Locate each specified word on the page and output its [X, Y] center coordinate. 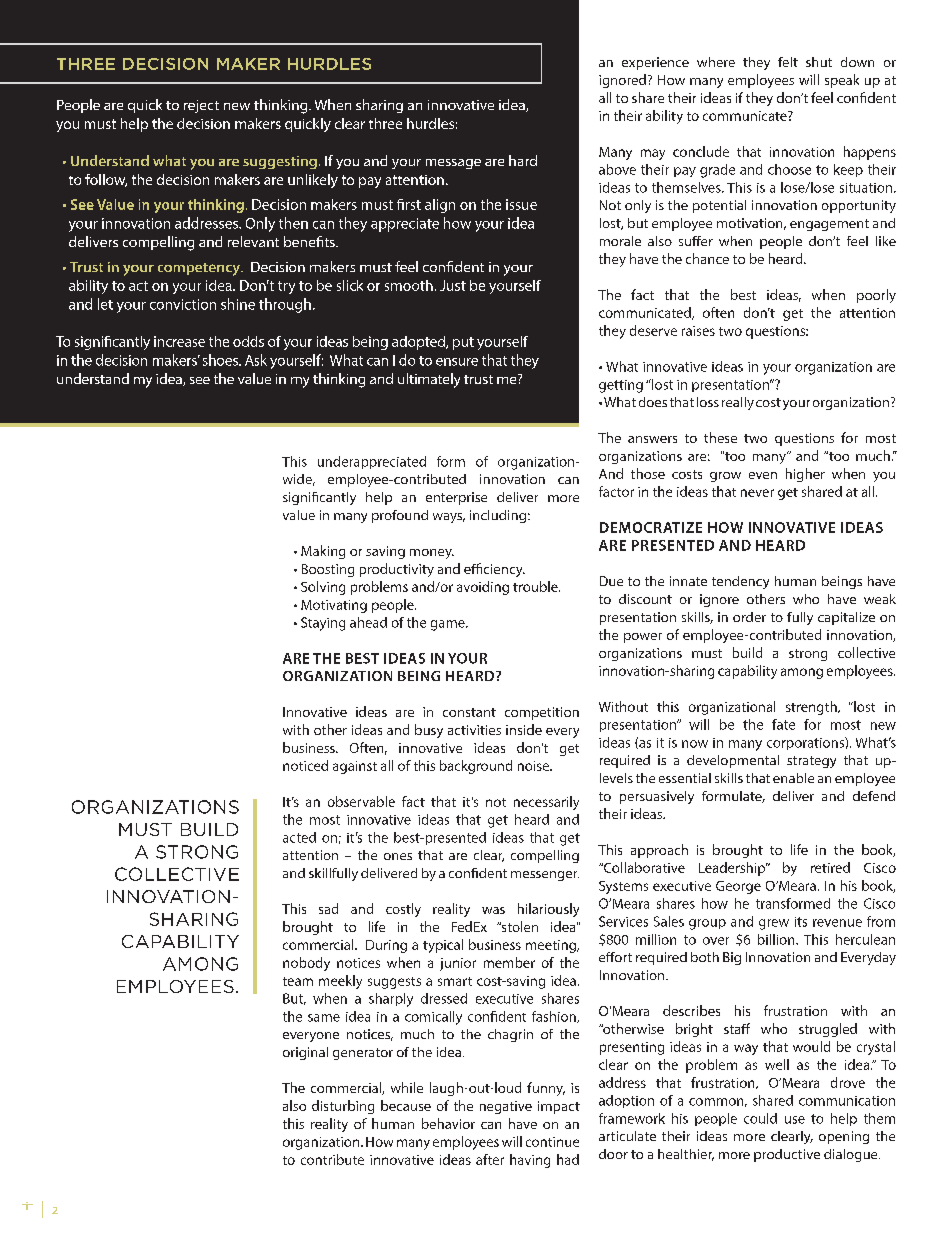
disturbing [343, 1107]
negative [506, 1107]
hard [523, 160]
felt [788, 62]
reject [201, 106]
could [760, 1118]
